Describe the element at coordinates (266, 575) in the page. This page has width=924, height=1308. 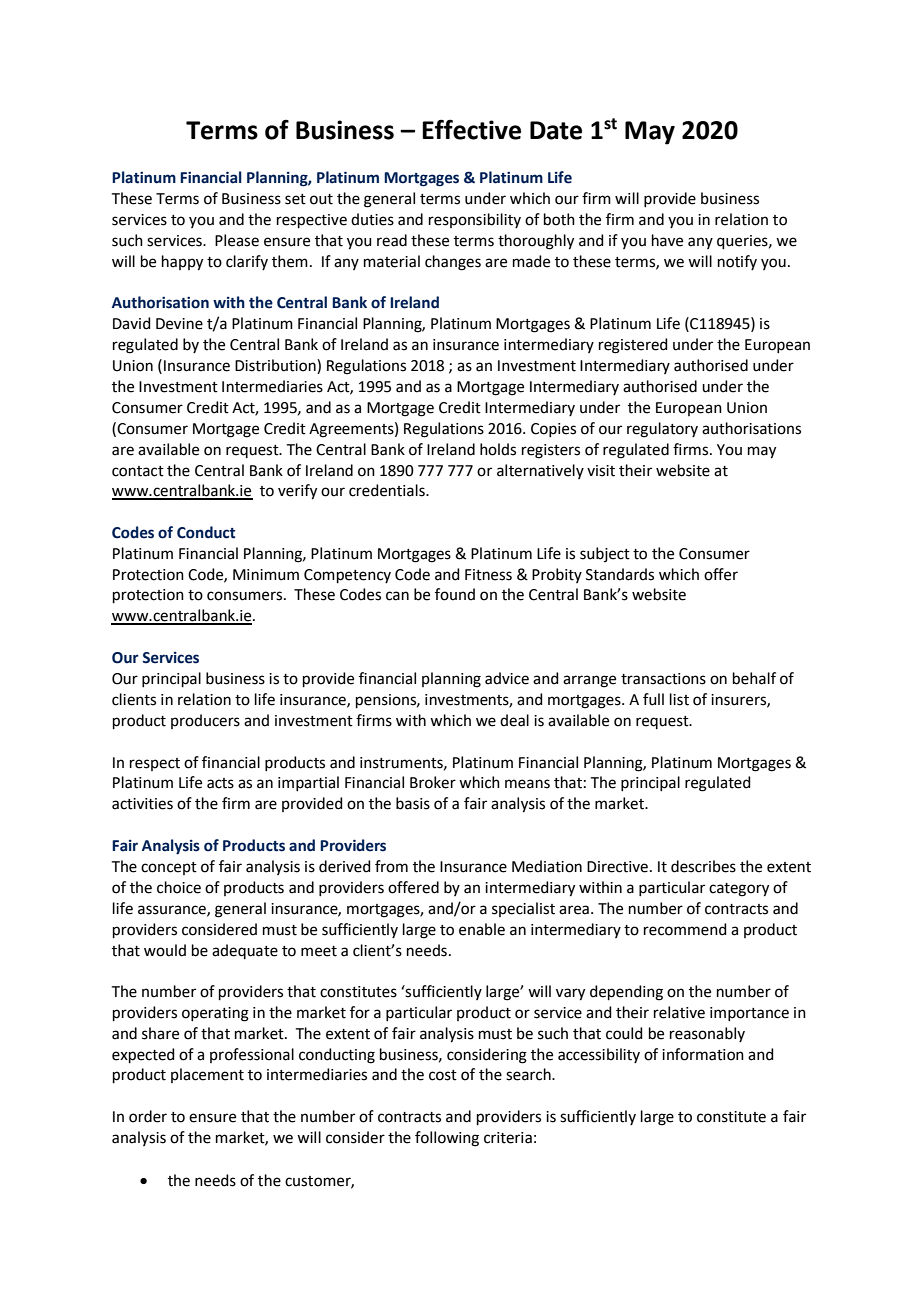
I see `Minimum` at that location.
